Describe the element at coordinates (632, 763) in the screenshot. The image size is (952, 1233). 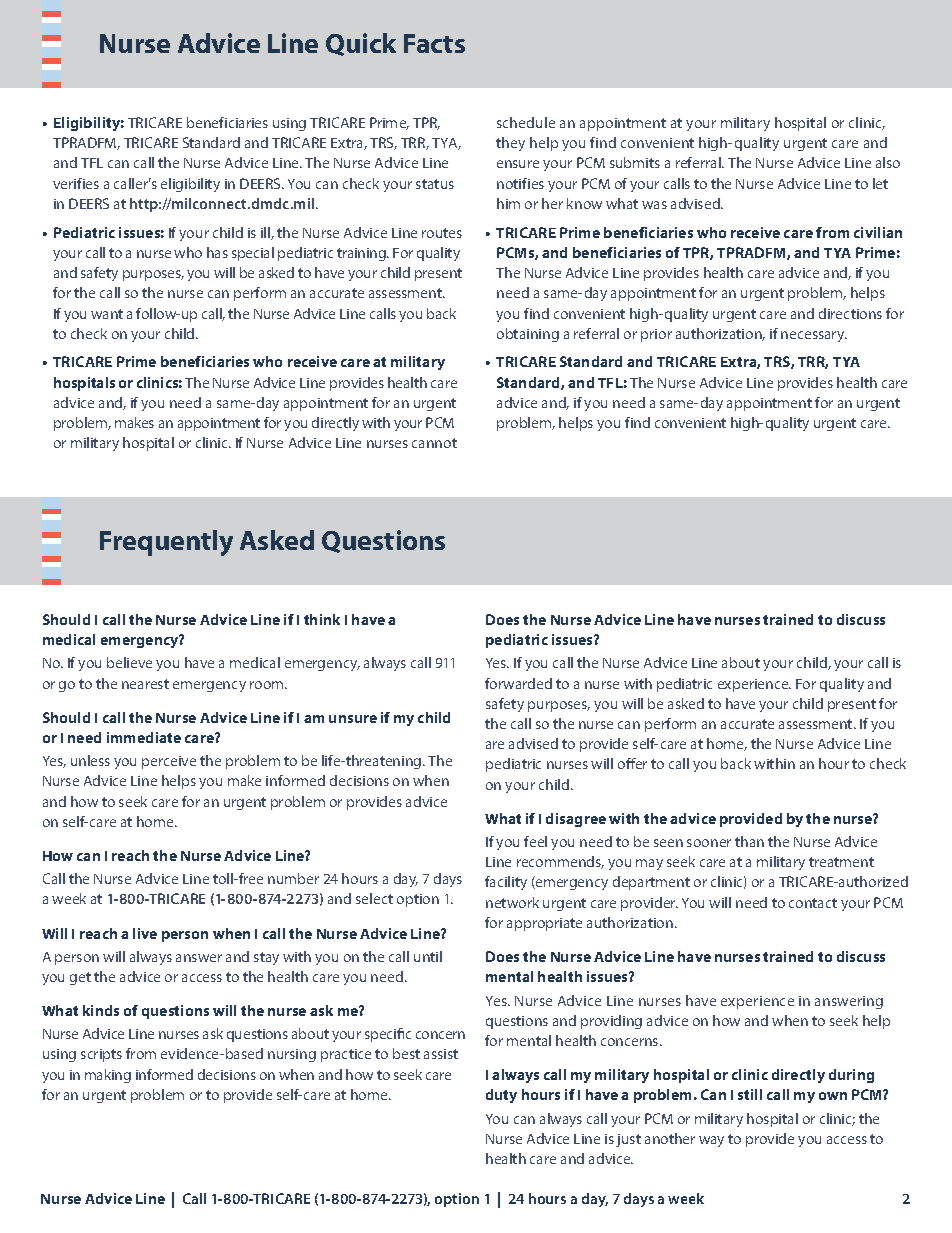
I see `offer` at that location.
